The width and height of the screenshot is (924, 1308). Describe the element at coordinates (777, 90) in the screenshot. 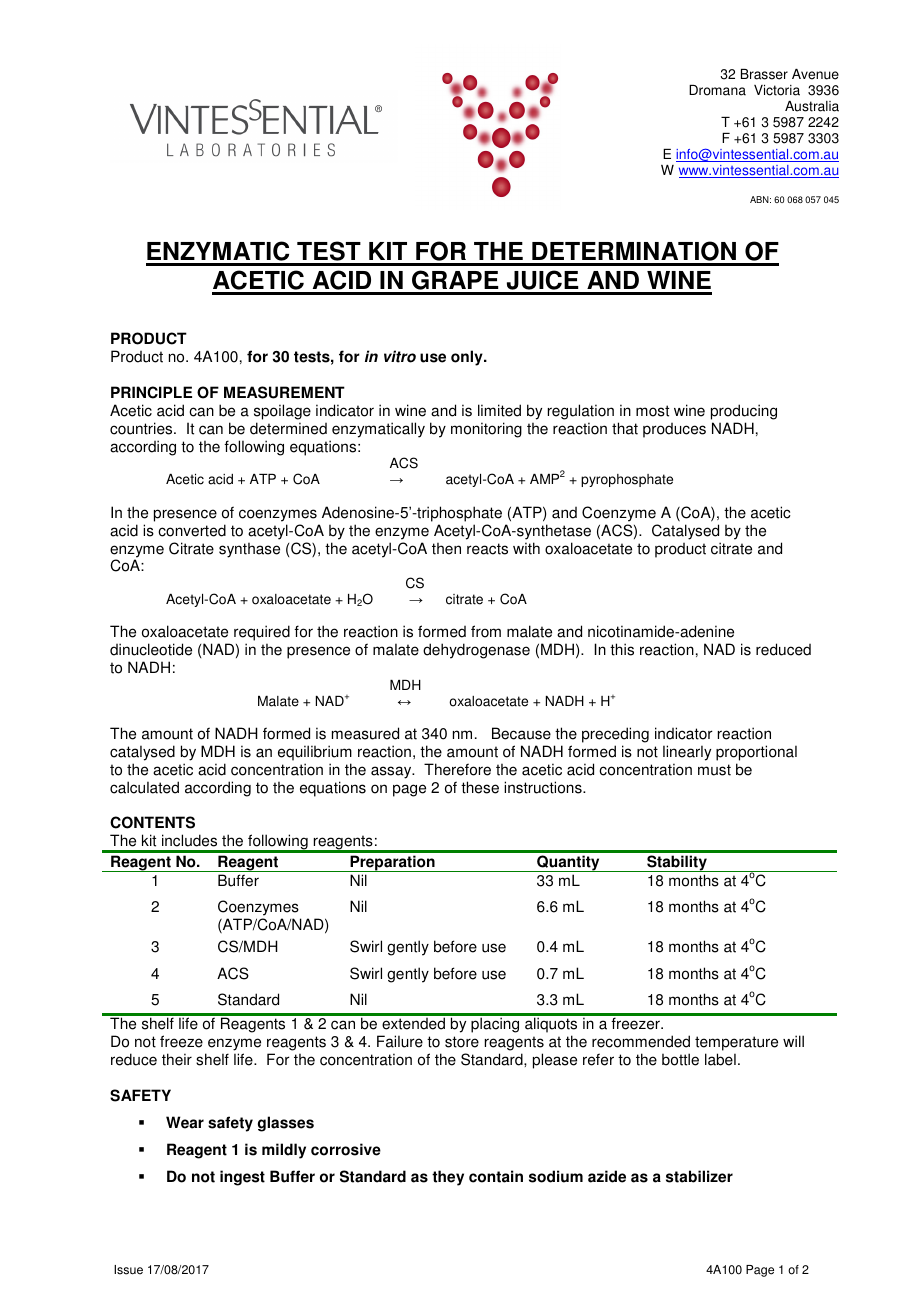

I see `Victoria` at that location.
